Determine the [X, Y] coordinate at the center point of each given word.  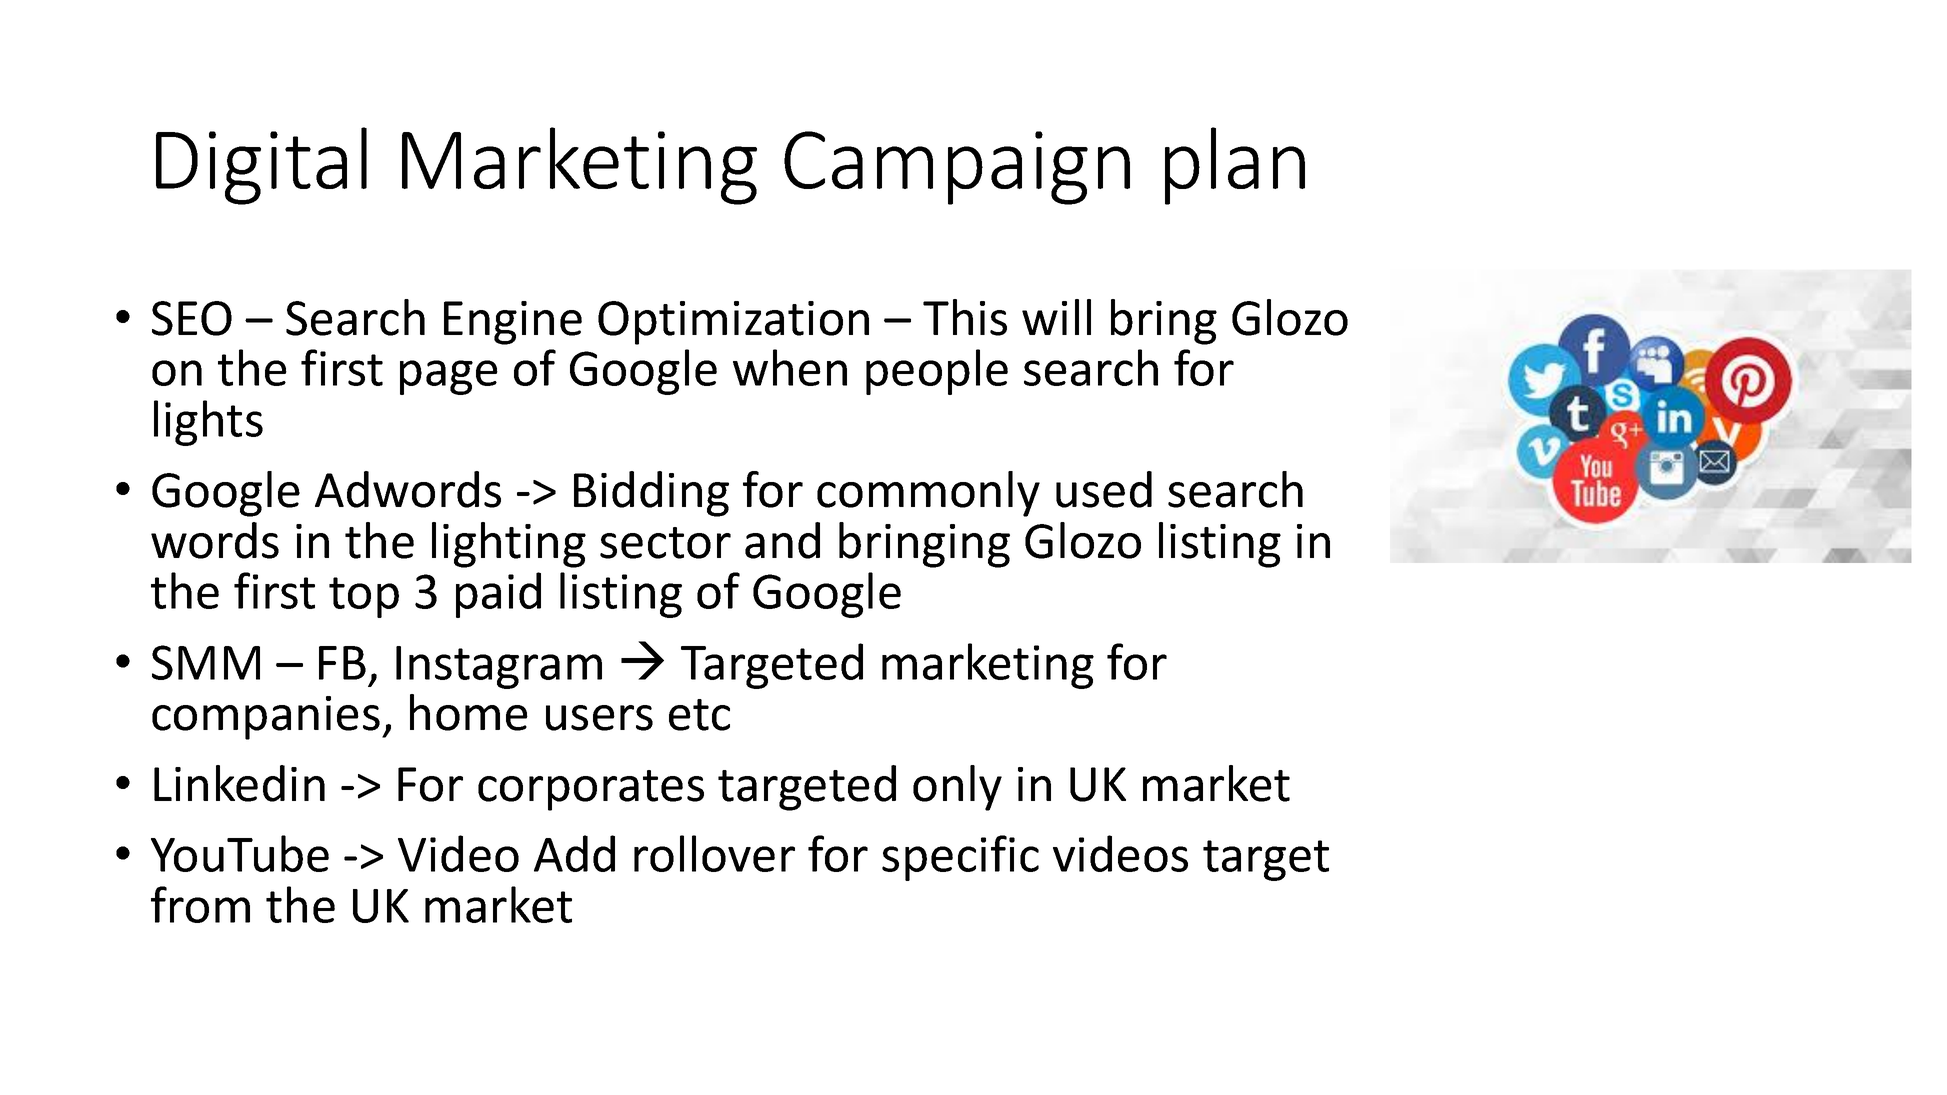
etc [699, 715]
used [1104, 489]
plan [1235, 166]
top [364, 597]
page [449, 377]
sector [665, 543]
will [1056, 317]
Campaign [957, 168]
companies [266, 718]
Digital [261, 166]
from [200, 904]
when [790, 367]
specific [960, 858]
